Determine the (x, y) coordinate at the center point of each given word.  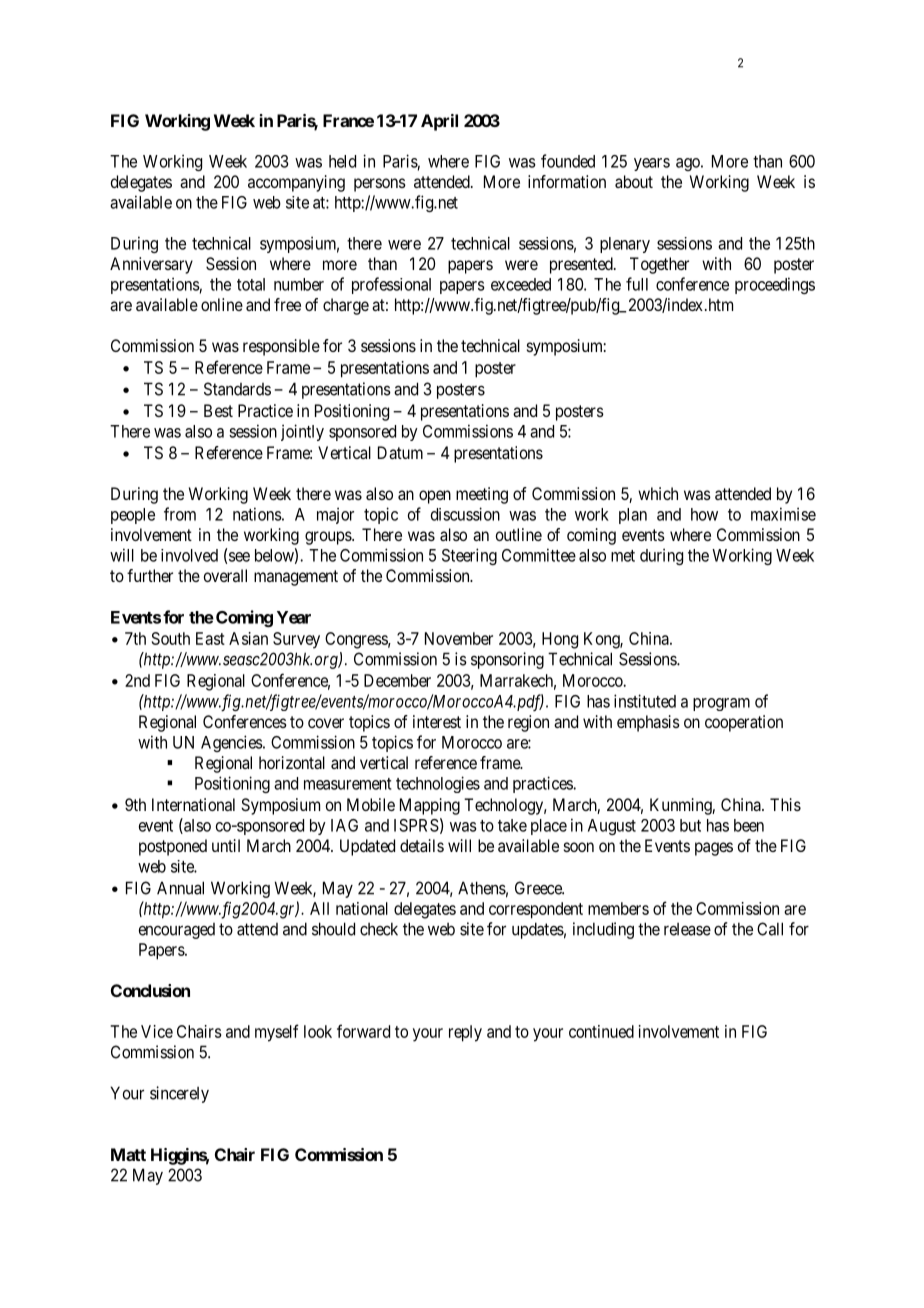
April (439, 122)
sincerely (179, 1094)
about (634, 181)
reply (465, 1033)
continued (601, 1031)
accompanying (296, 183)
